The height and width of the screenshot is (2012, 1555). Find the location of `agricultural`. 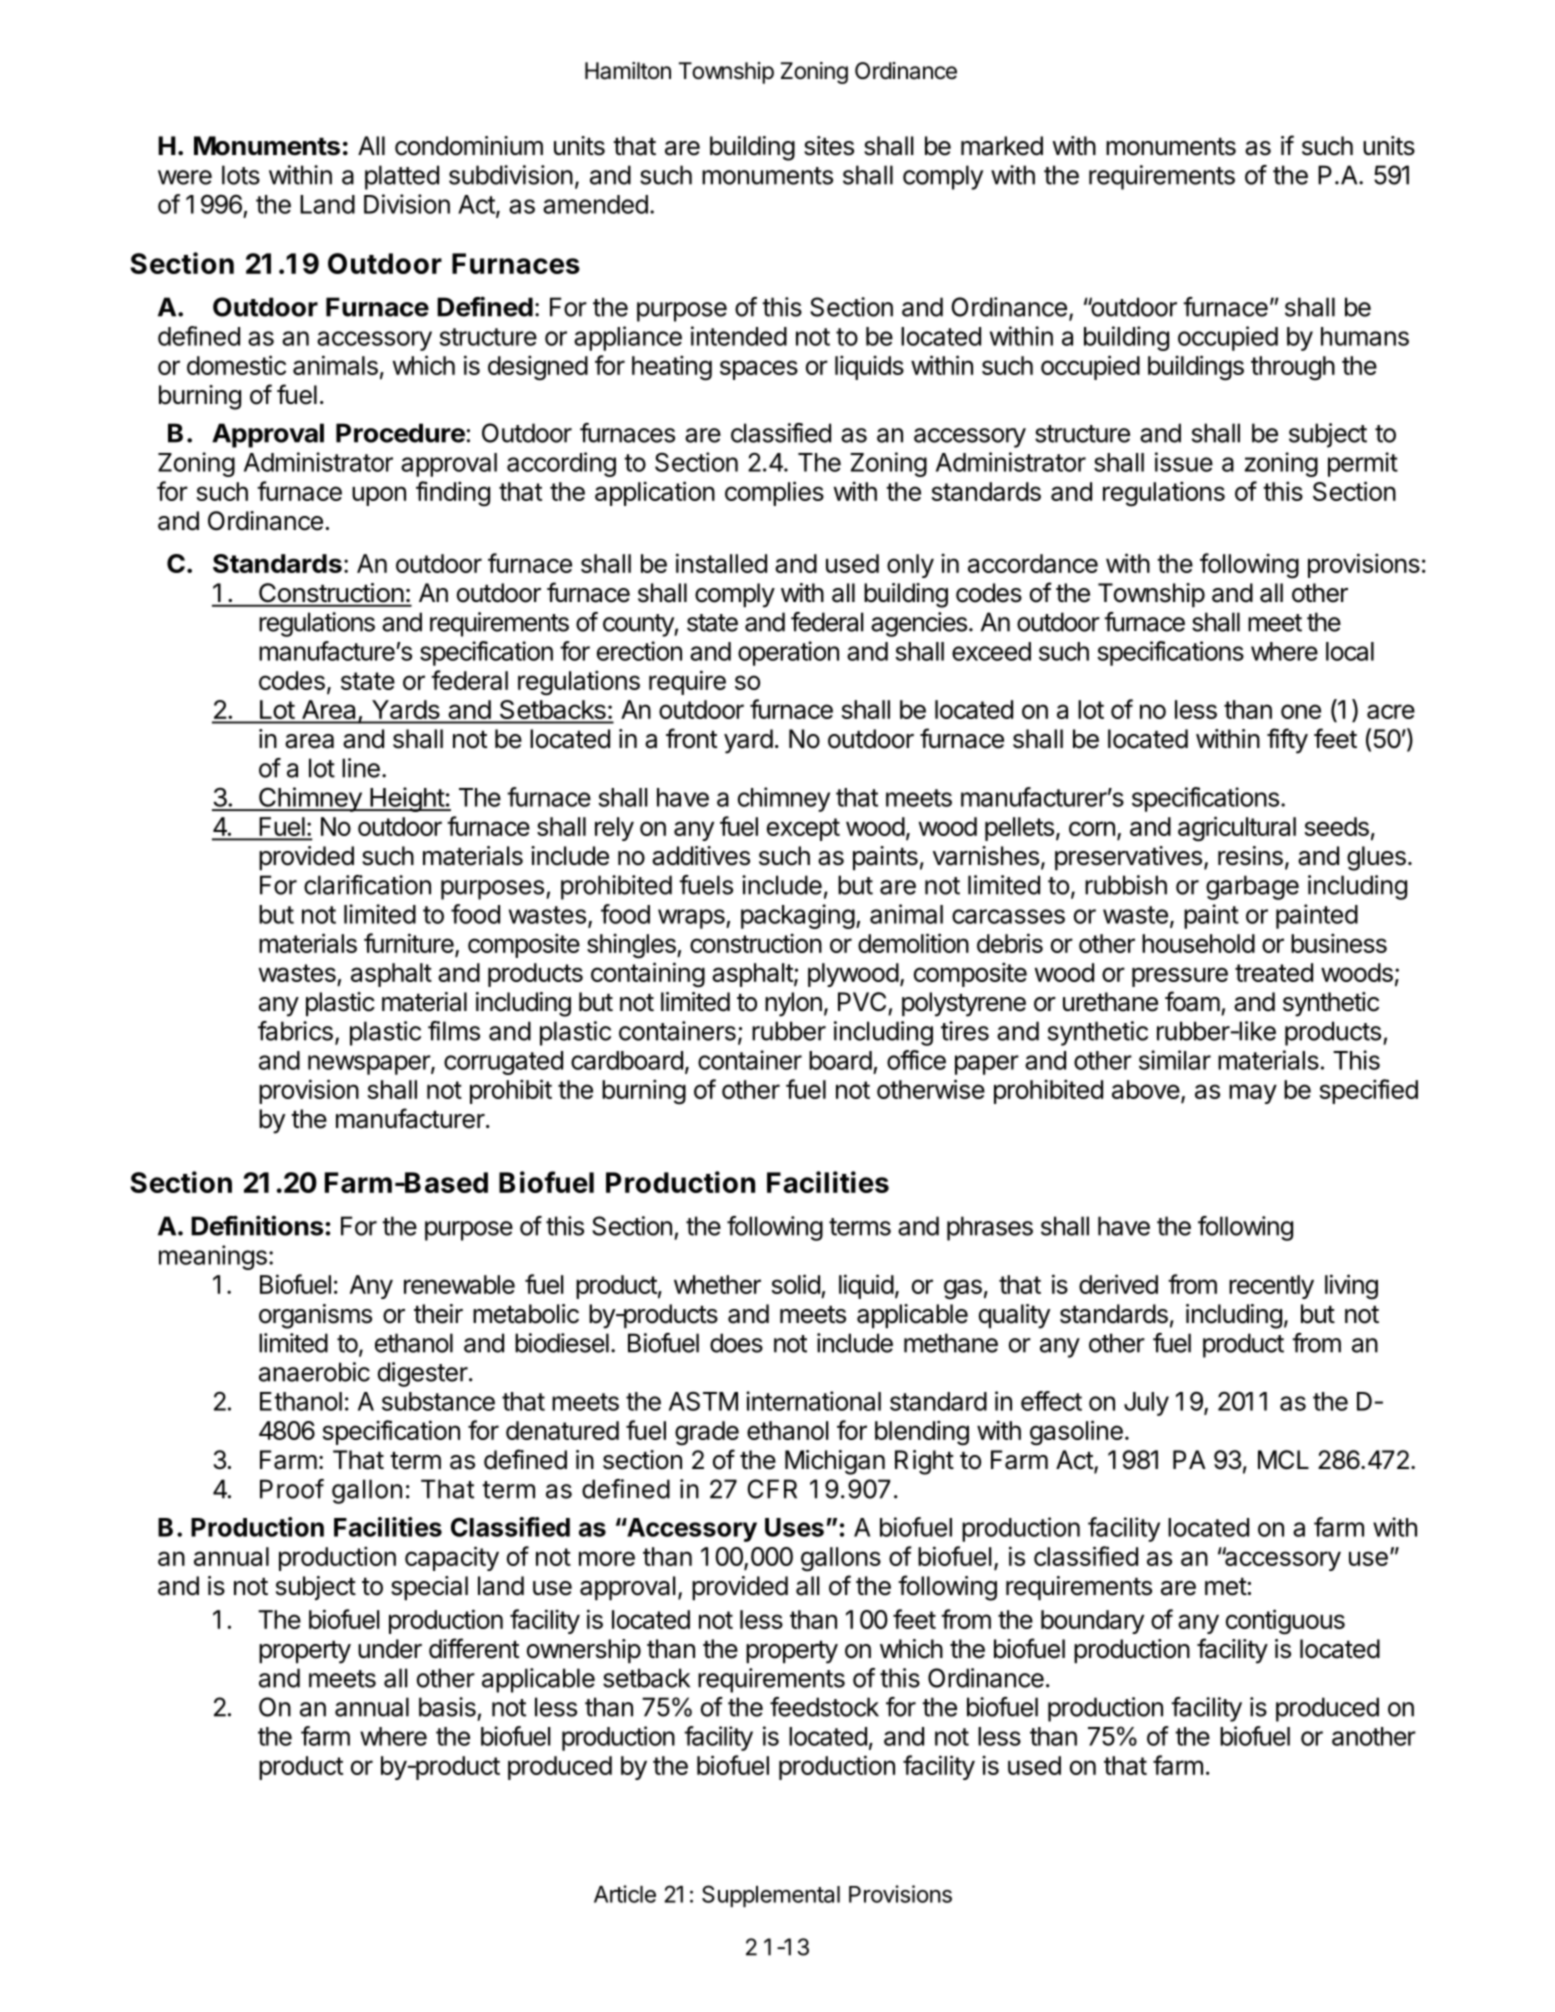

agricultural is located at coordinates (1237, 829).
